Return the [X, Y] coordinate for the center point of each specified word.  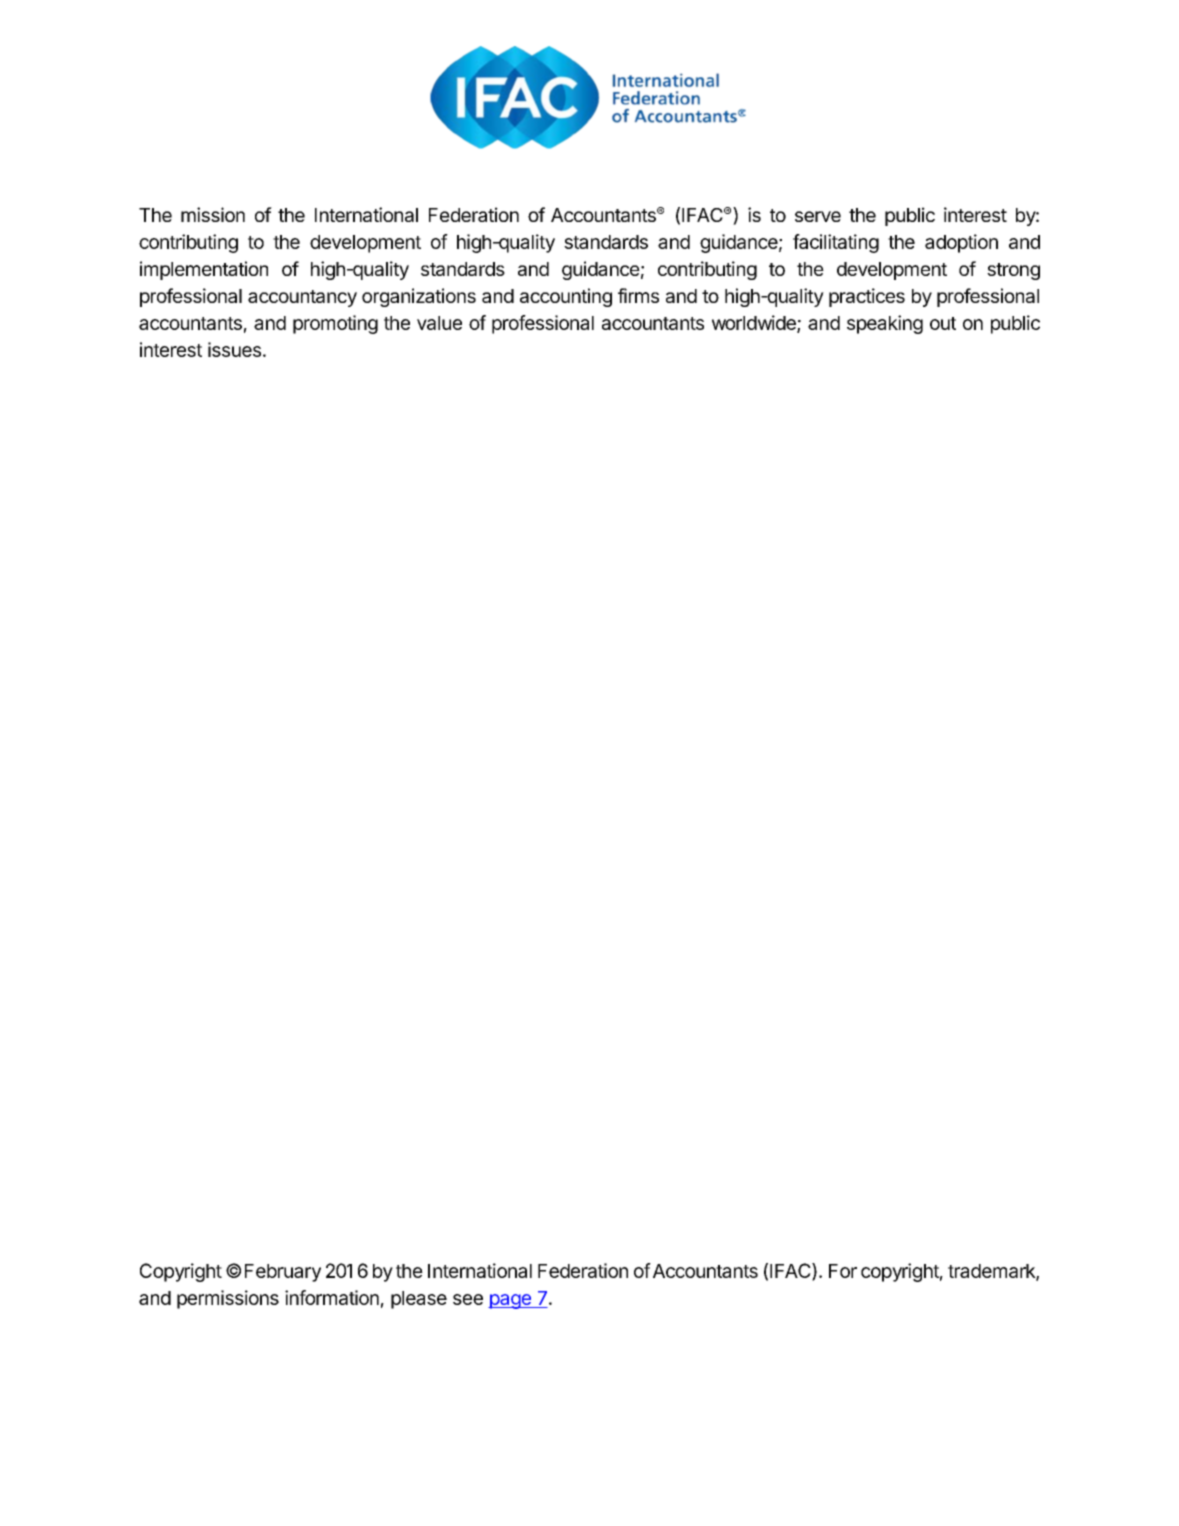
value [439, 323]
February [283, 1273]
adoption [961, 243]
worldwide [755, 323]
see [468, 1299]
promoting [335, 324]
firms [638, 295]
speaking [885, 324]
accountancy [302, 298]
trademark [992, 1272]
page [510, 1301]
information [332, 1297]
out [943, 323]
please [419, 1300]
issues [234, 349]
